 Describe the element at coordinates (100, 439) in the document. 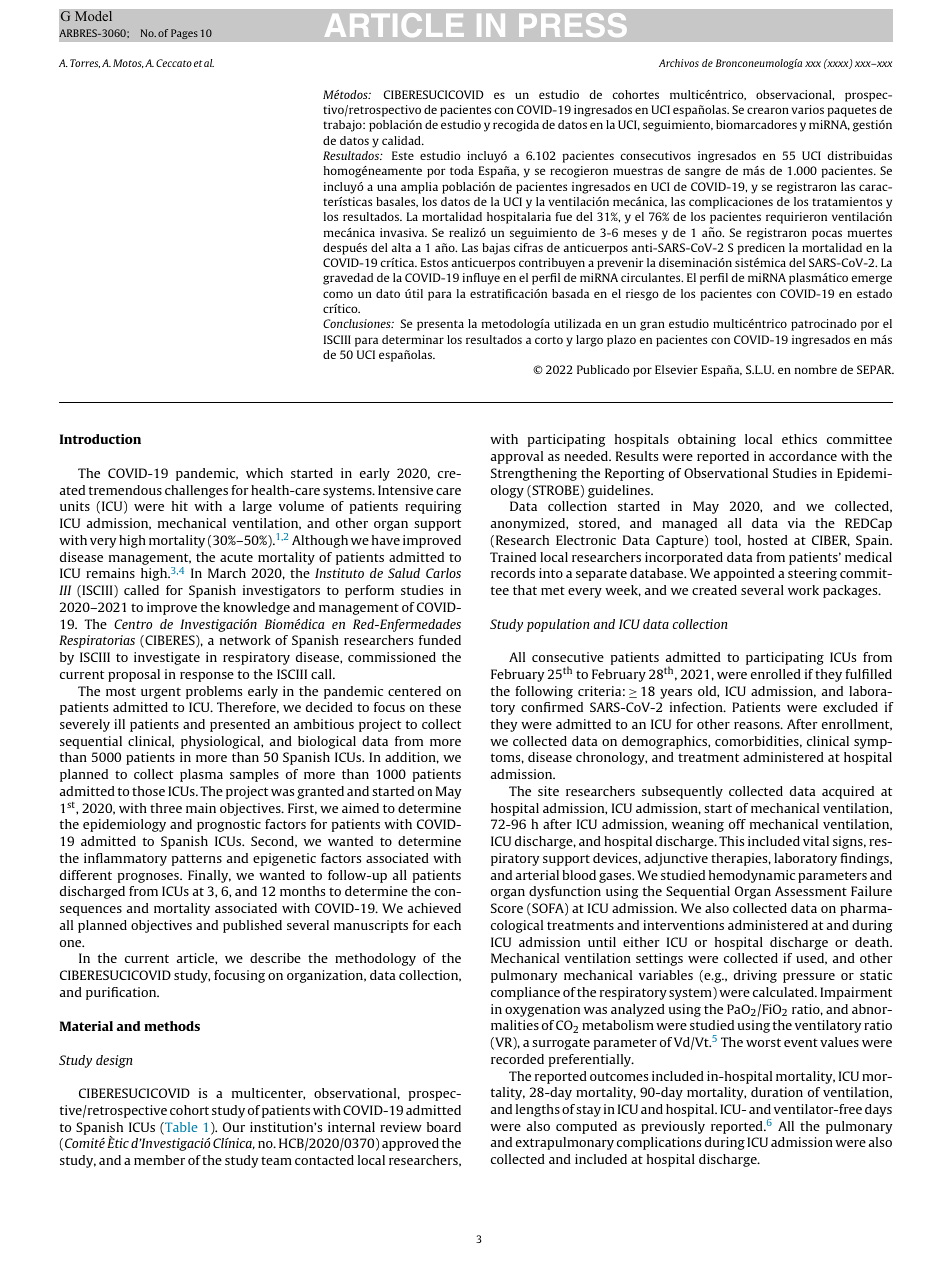

I see `Introduction` at that location.
